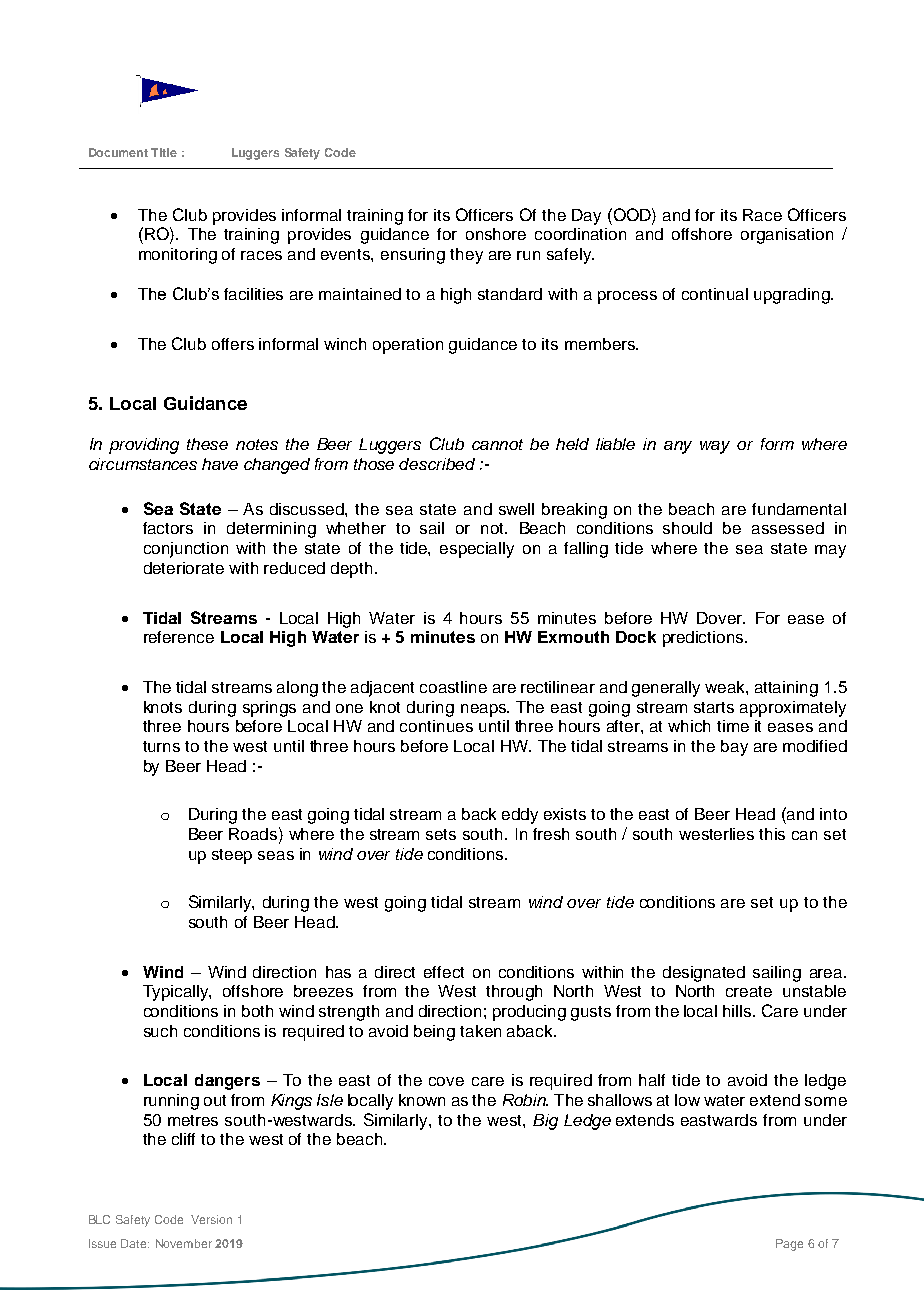 This screenshot has width=924, height=1308. I want to click on Big, so click(545, 1122).
